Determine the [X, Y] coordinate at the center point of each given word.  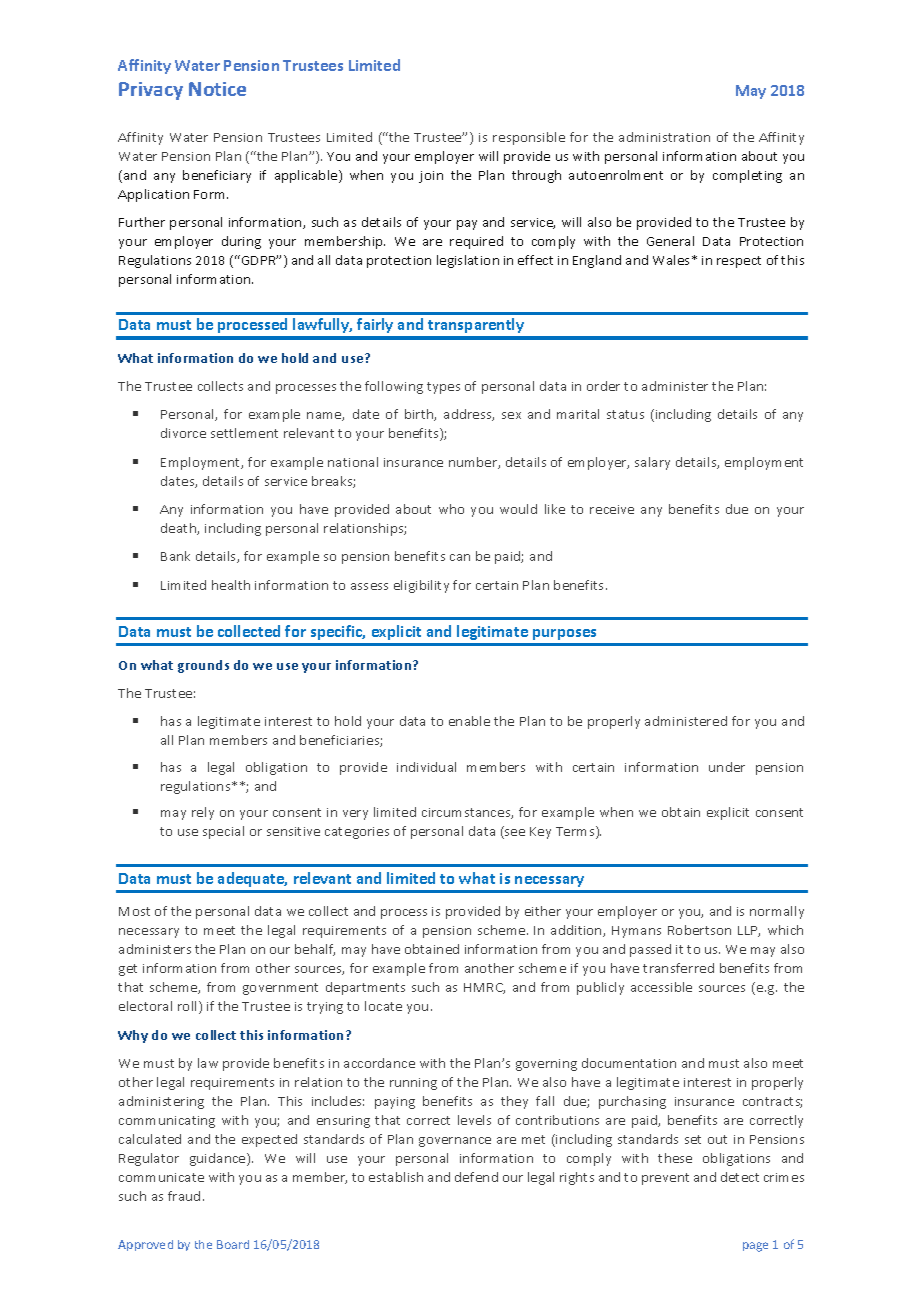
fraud [184, 1196]
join [431, 177]
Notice [217, 89]
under [727, 767]
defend [476, 1177]
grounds [203, 666]
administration [664, 137]
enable [469, 721]
